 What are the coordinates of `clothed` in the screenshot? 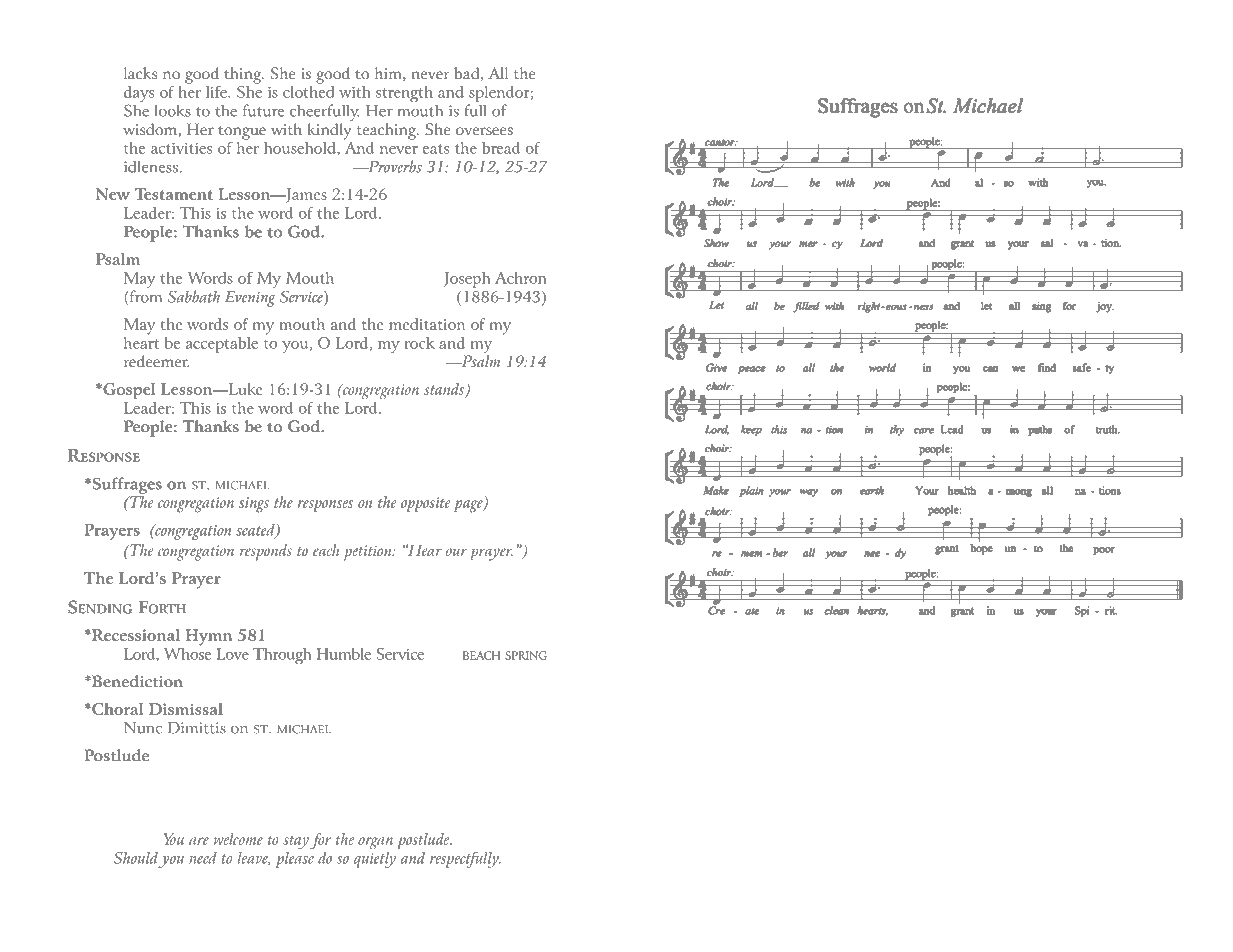 It's located at (308, 90).
